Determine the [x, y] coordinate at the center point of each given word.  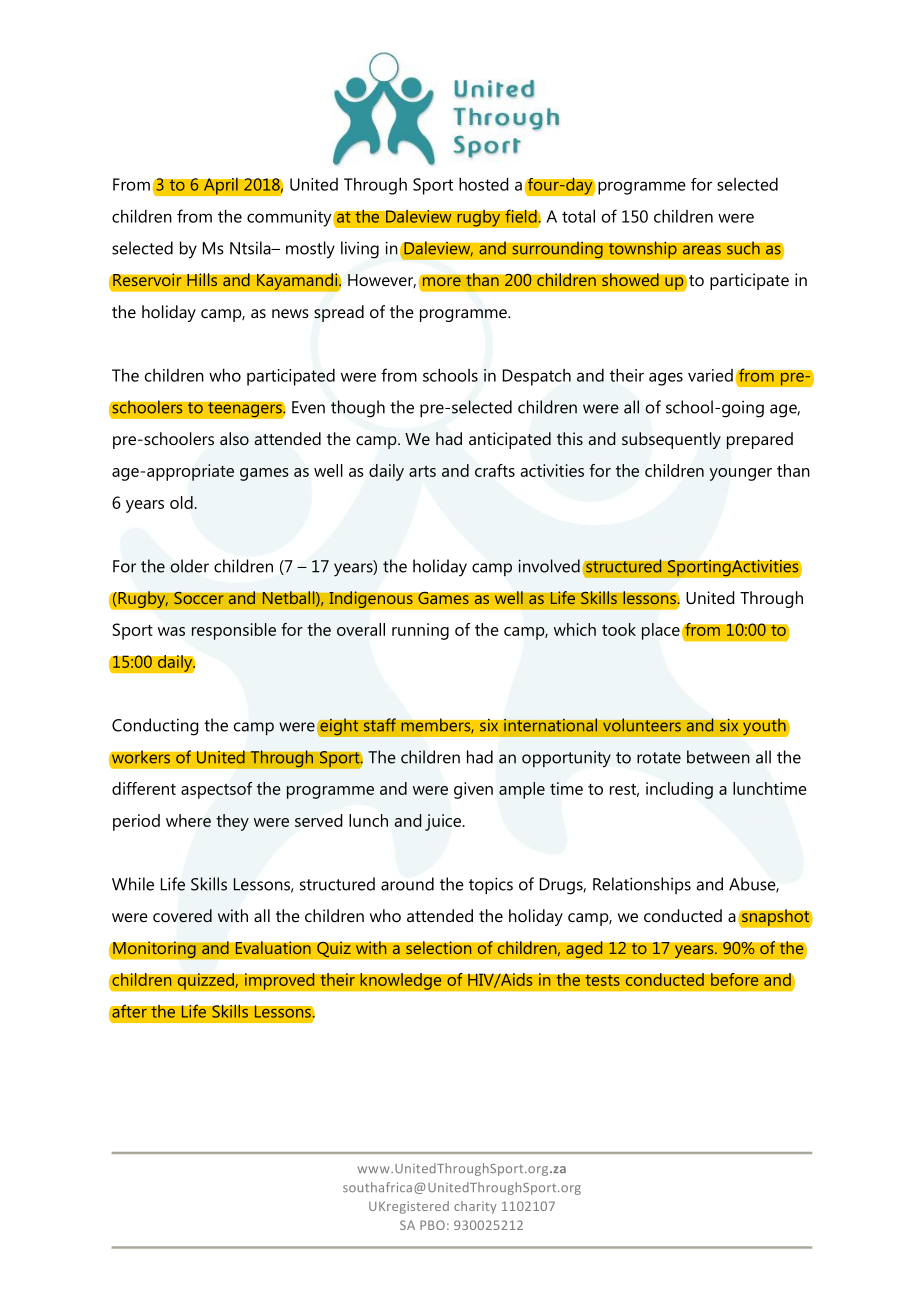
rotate [659, 758]
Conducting [155, 727]
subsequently [671, 440]
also [234, 438]
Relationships [642, 885]
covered [182, 915]
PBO [432, 1225]
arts [422, 471]
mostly [310, 250]
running [420, 631]
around [407, 884]
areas [701, 250]
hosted [484, 184]
